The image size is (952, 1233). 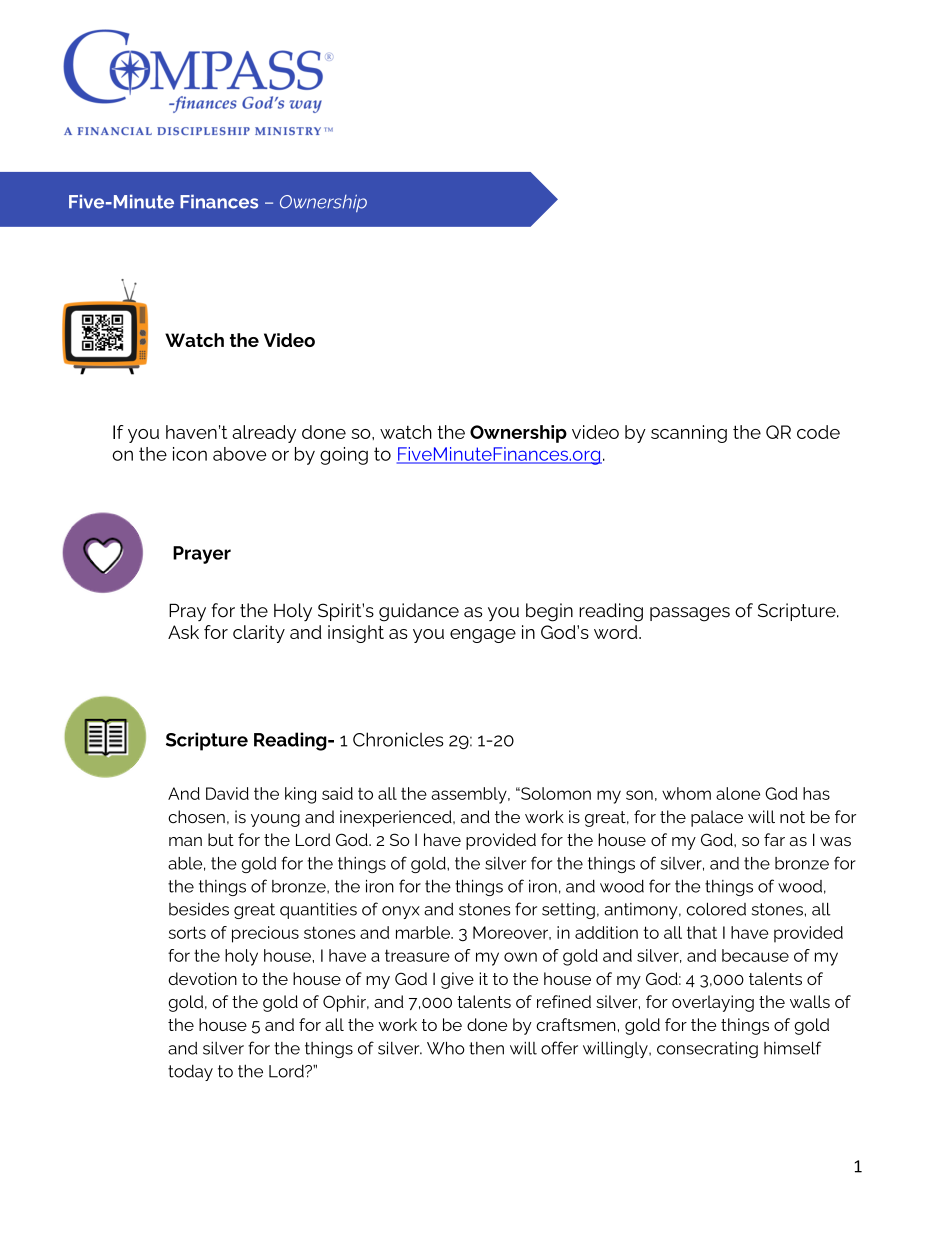 What do you see at coordinates (344, 456) in the page?
I see `going` at bounding box center [344, 456].
